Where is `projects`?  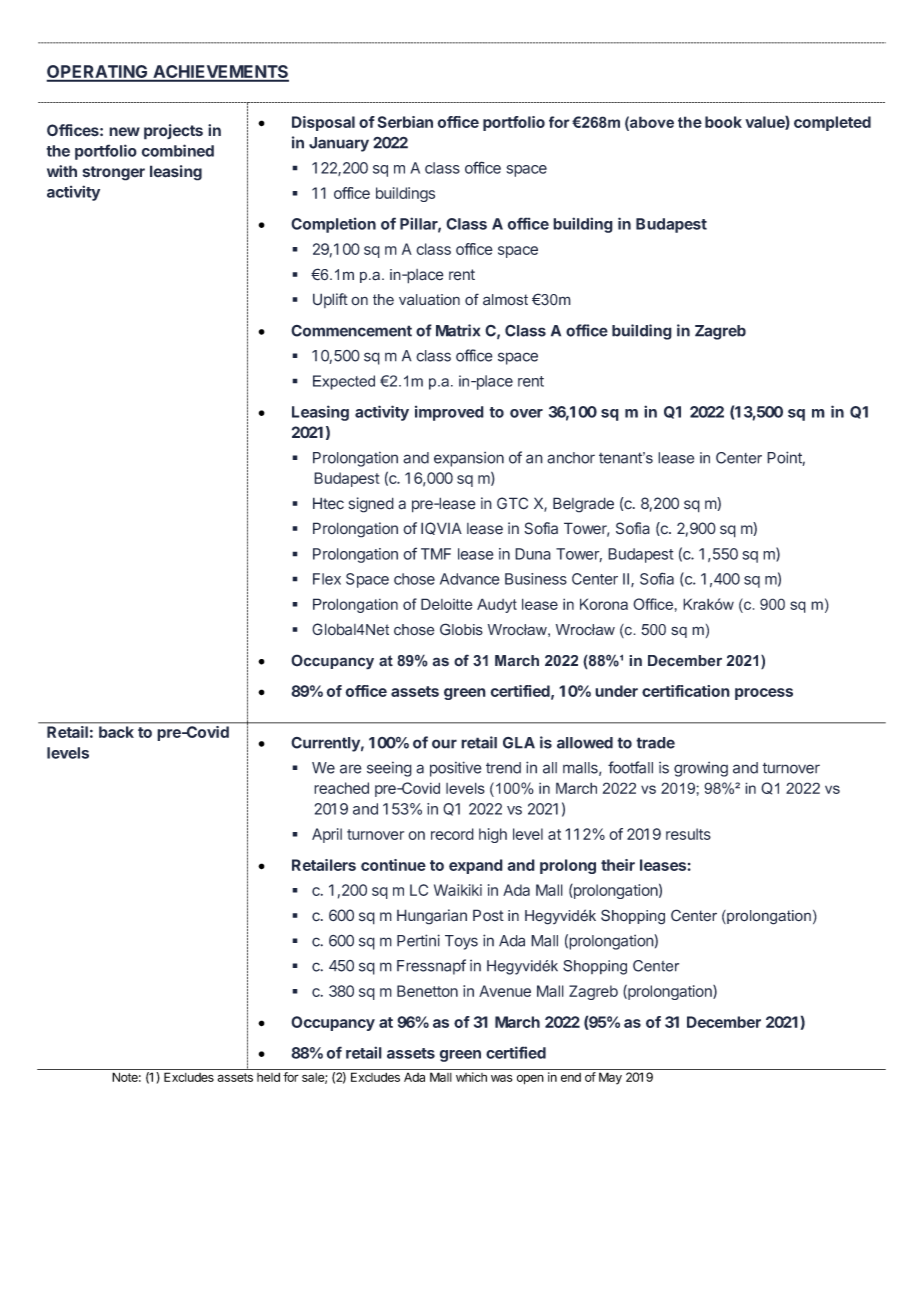
projects is located at coordinates (173, 132).
